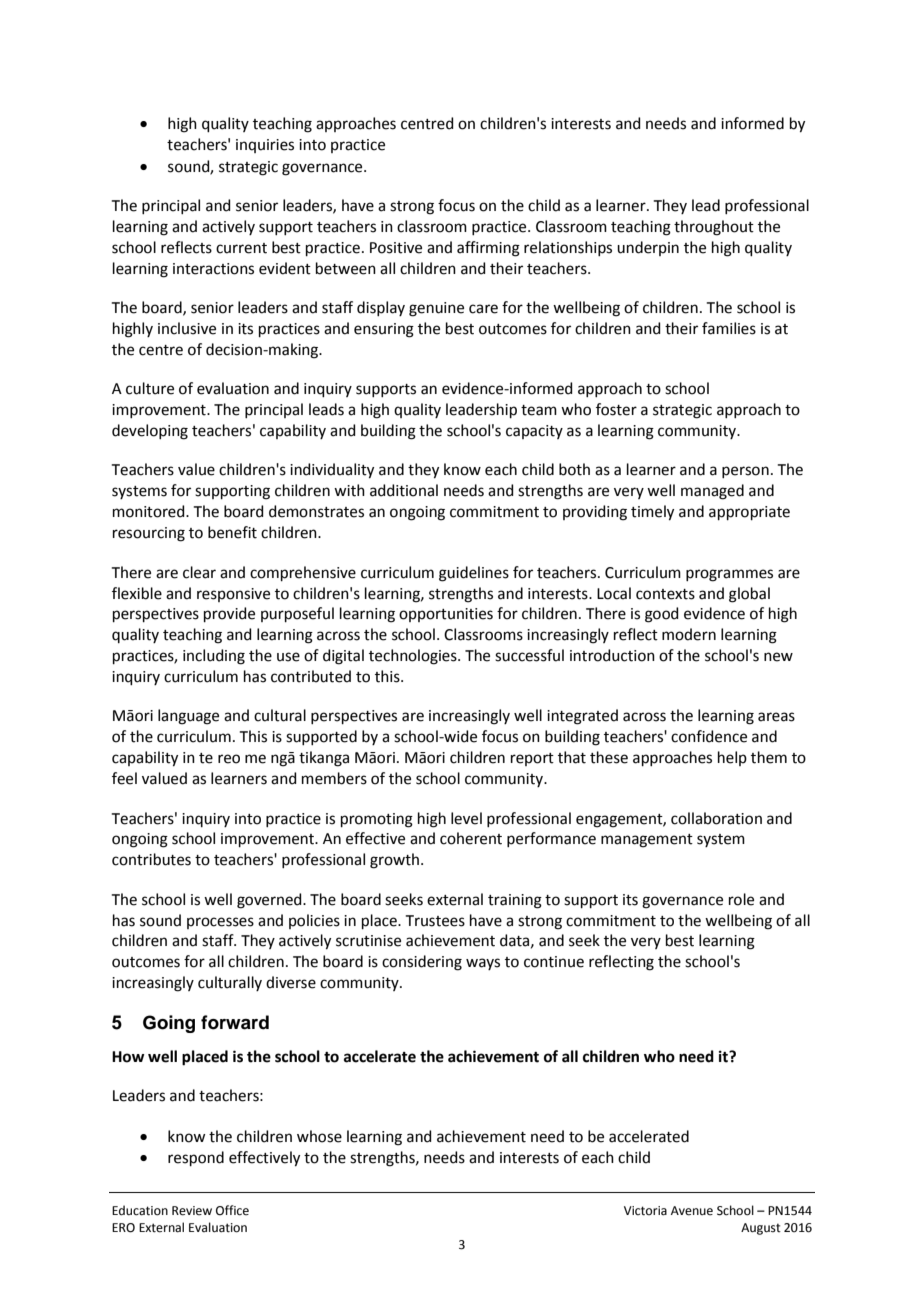 The height and width of the screenshot is (1308, 924). What do you see at coordinates (192, 1211) in the screenshot?
I see `Review` at bounding box center [192, 1211].
